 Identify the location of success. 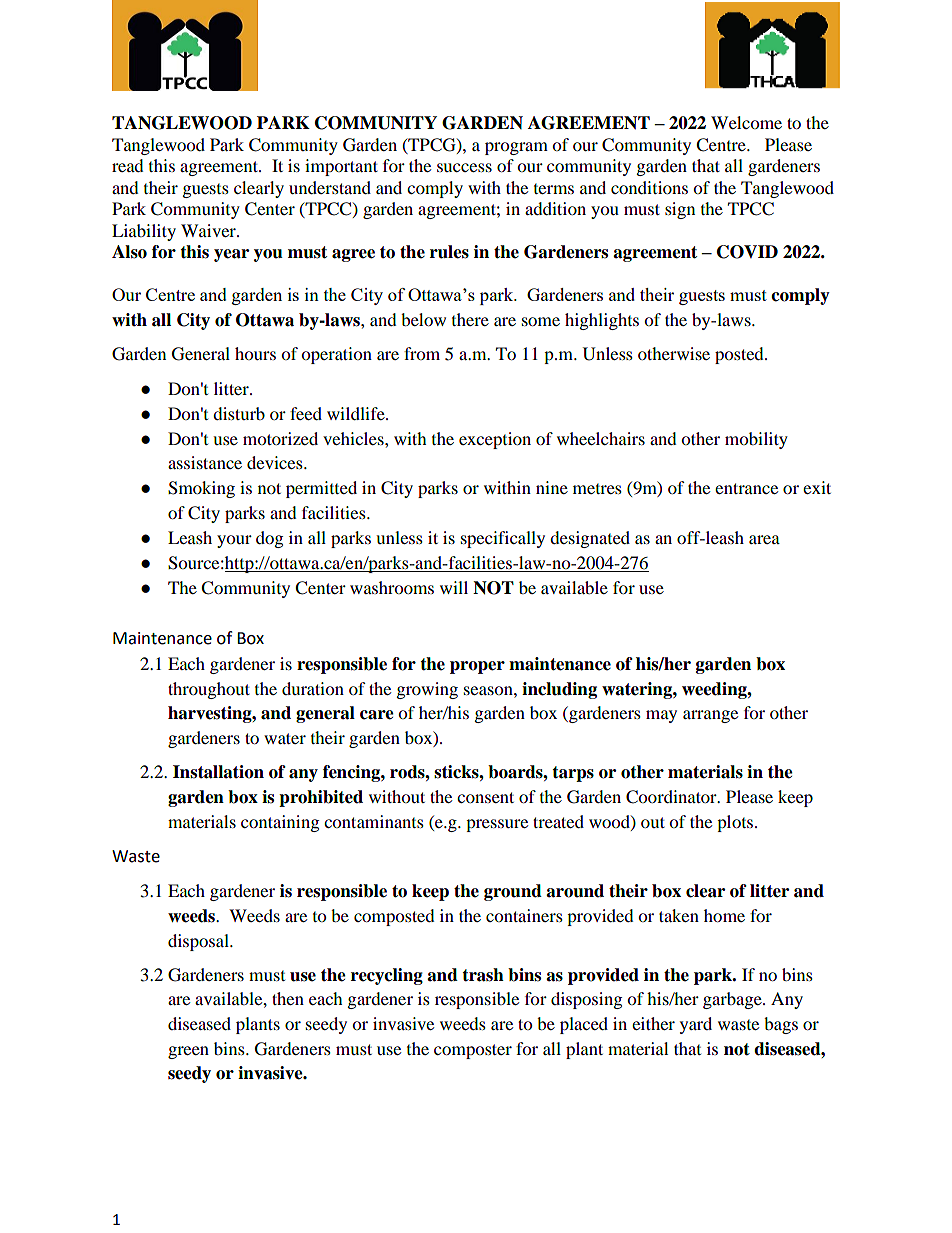
(464, 167).
